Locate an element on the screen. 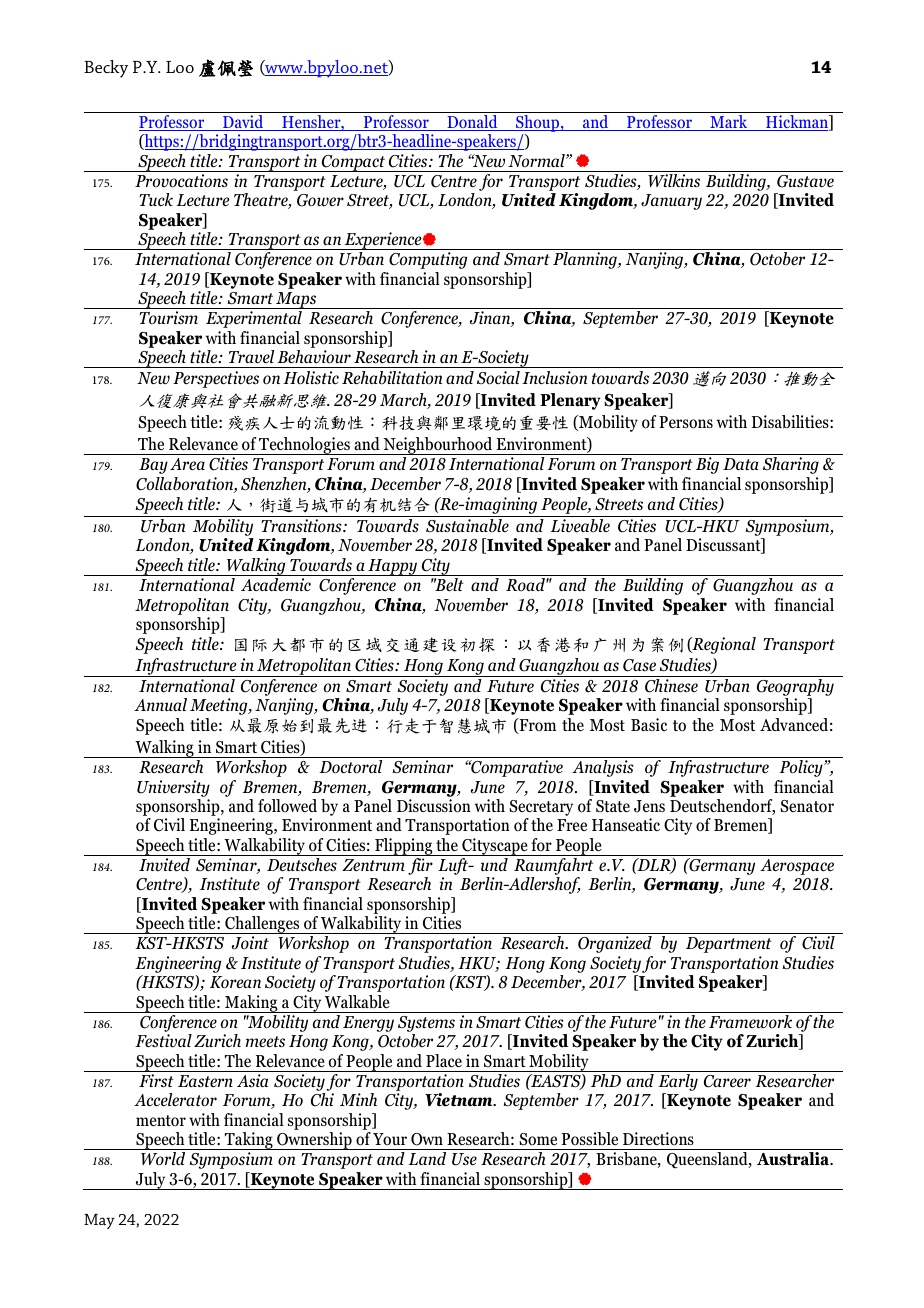 This screenshot has height=1308, width=924. Mark is located at coordinates (729, 123).
